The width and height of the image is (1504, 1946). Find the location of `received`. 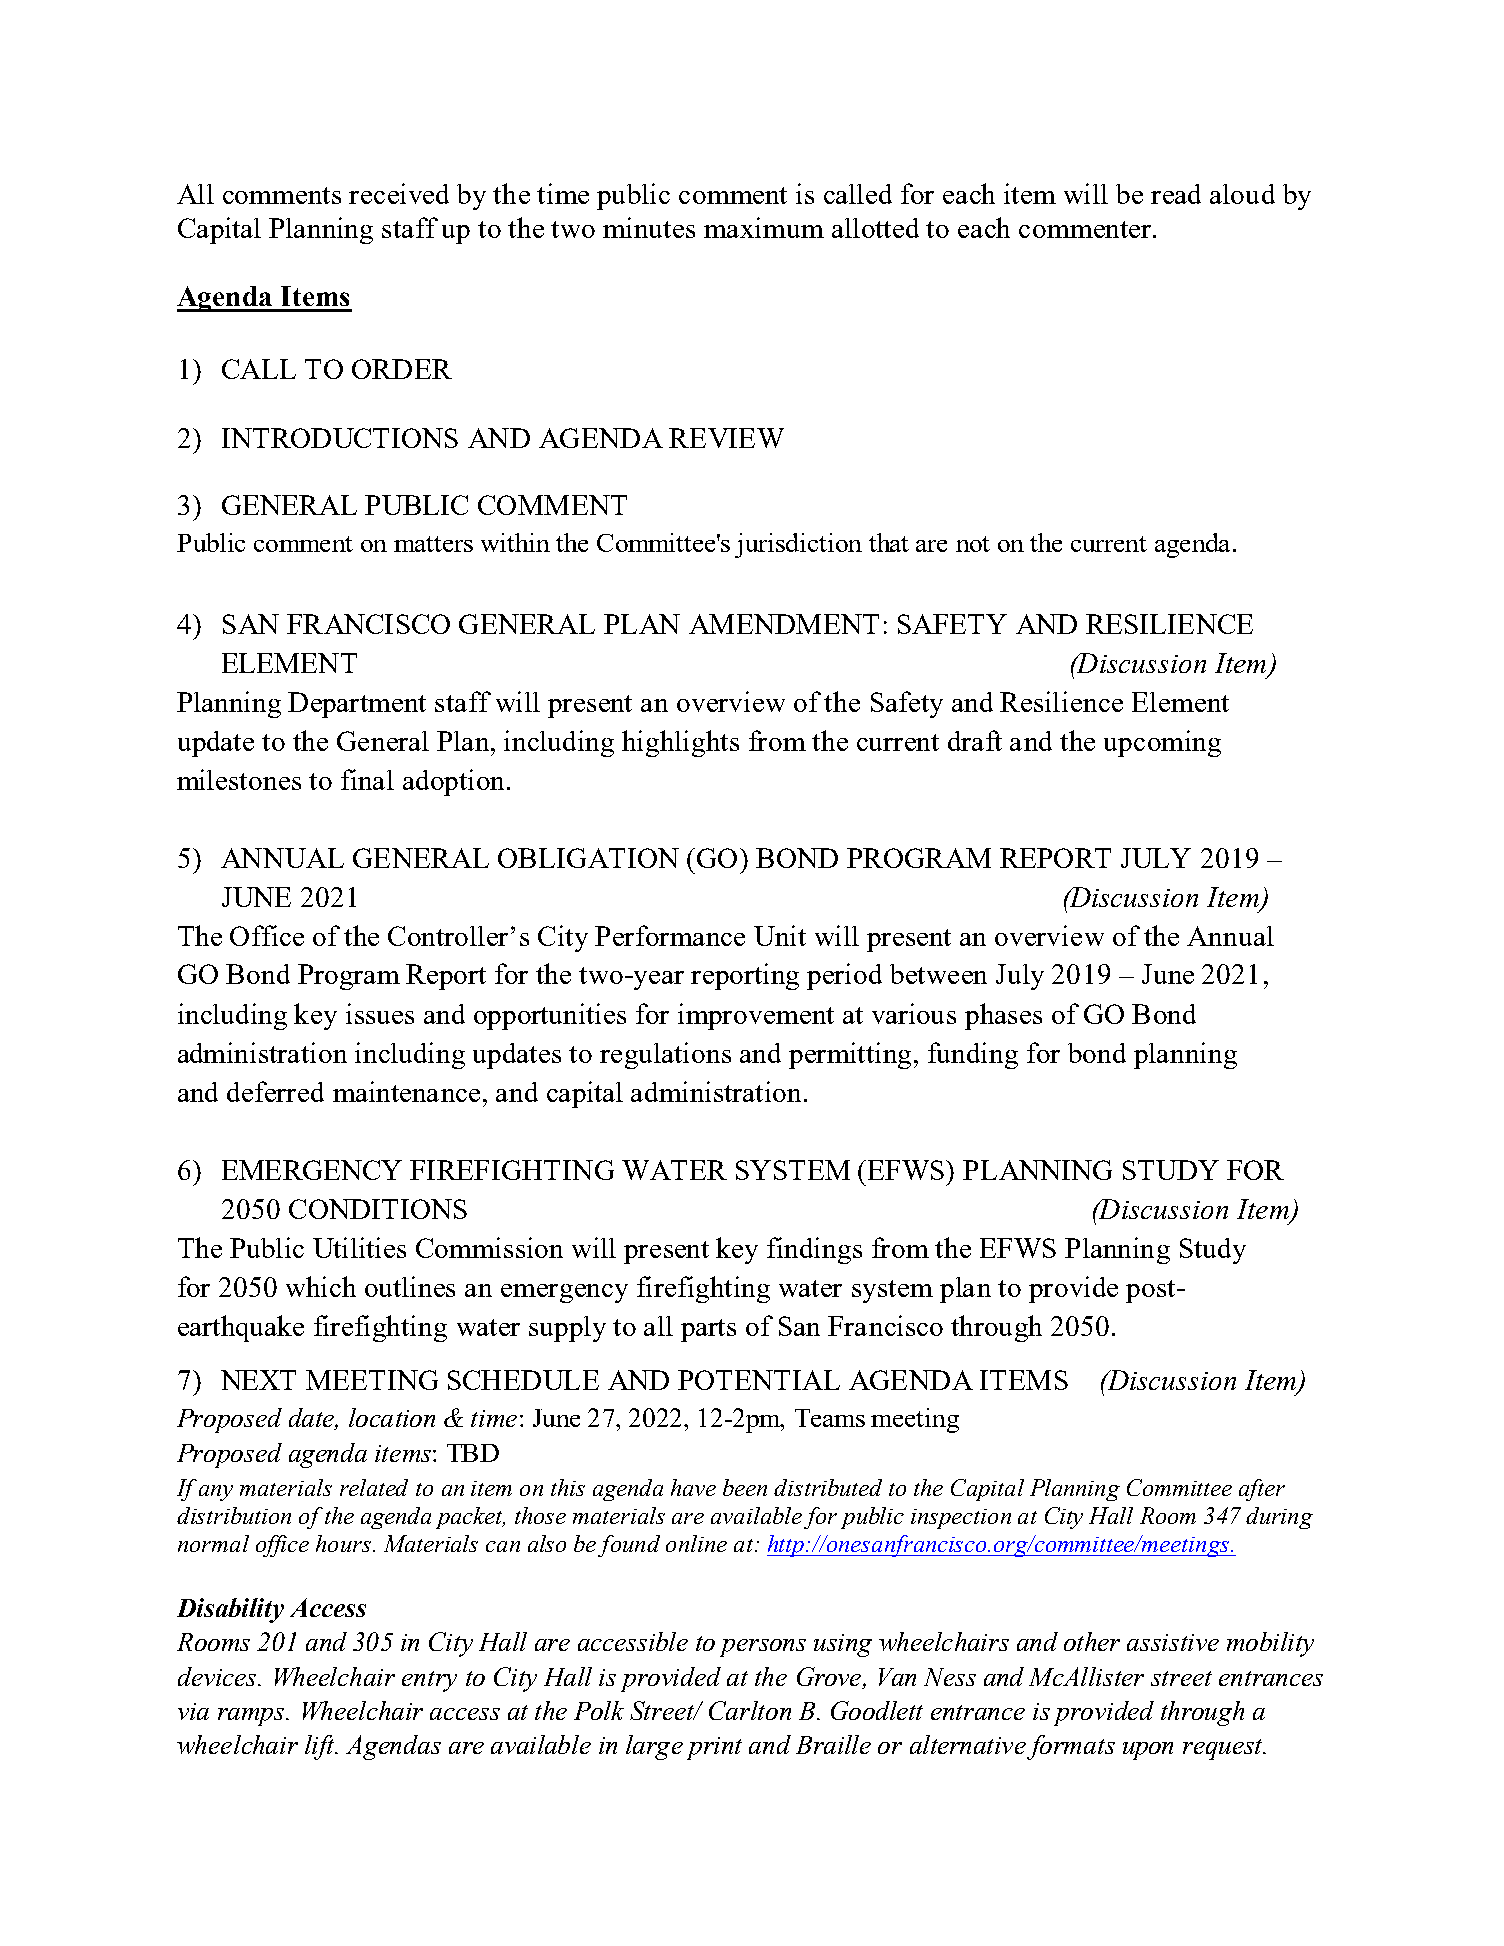

received is located at coordinates (399, 193).
